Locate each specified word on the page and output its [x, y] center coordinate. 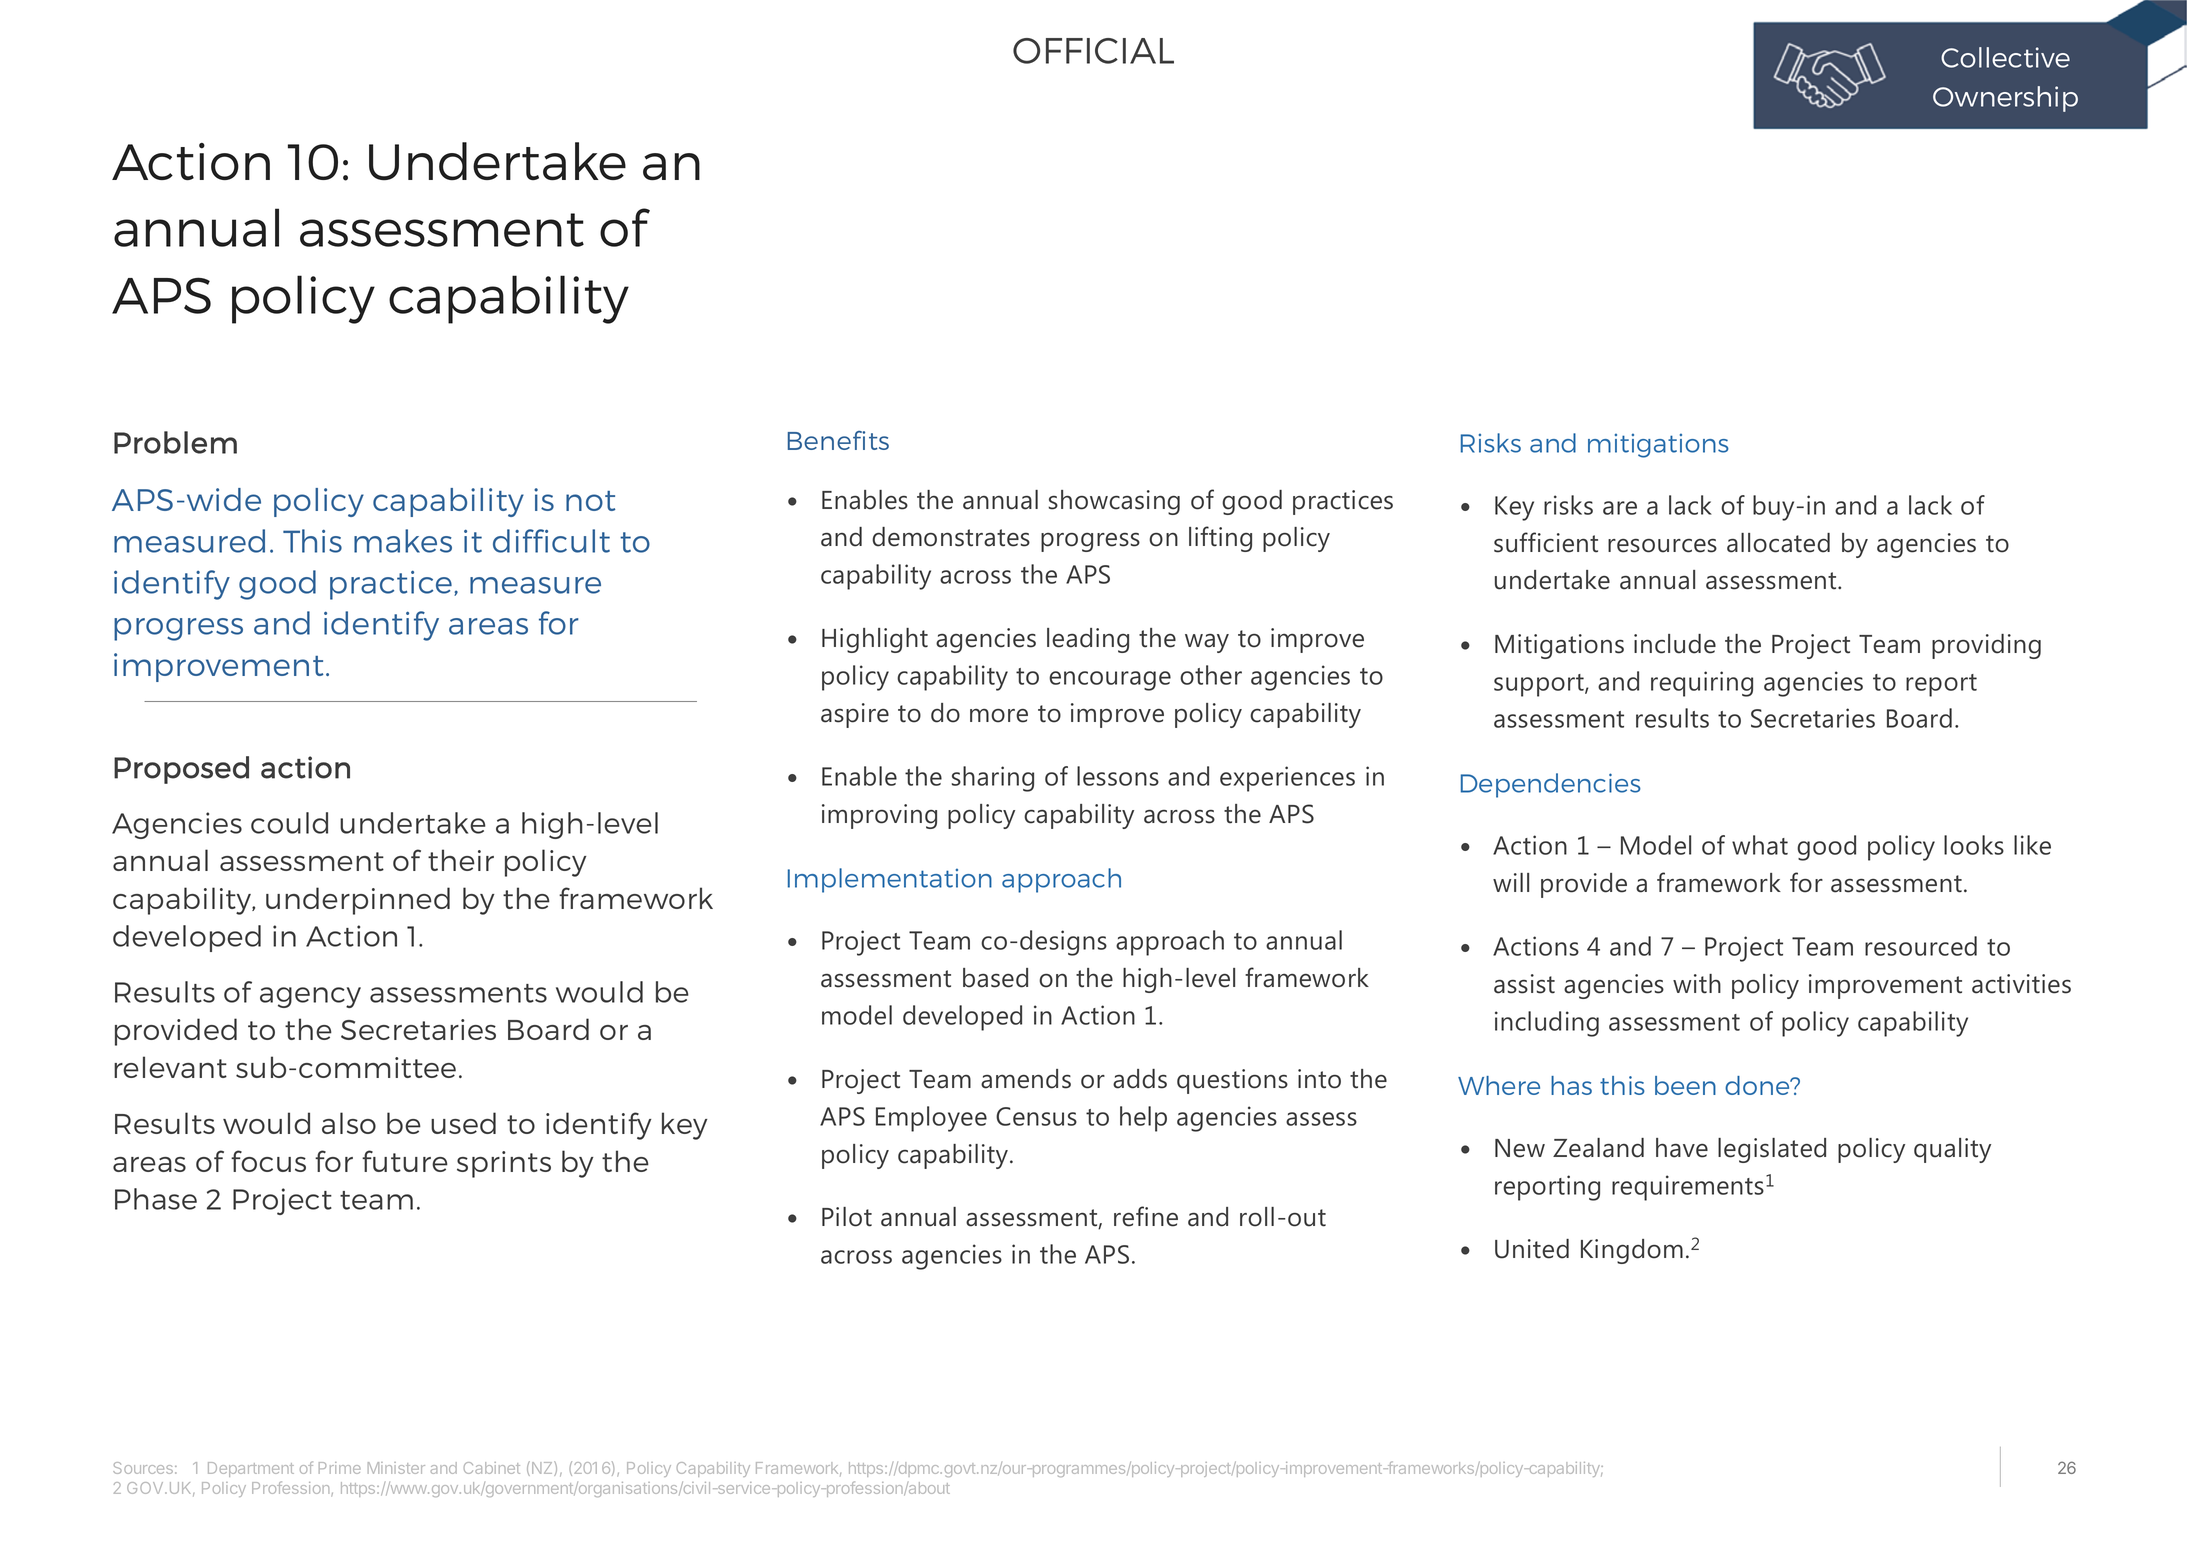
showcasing [1114, 502]
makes [403, 541]
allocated [1778, 543]
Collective [2005, 57]
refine [1146, 1216]
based [995, 978]
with [1697, 984]
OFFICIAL [1093, 51]
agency [310, 997]
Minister [396, 1468]
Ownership [2005, 99]
